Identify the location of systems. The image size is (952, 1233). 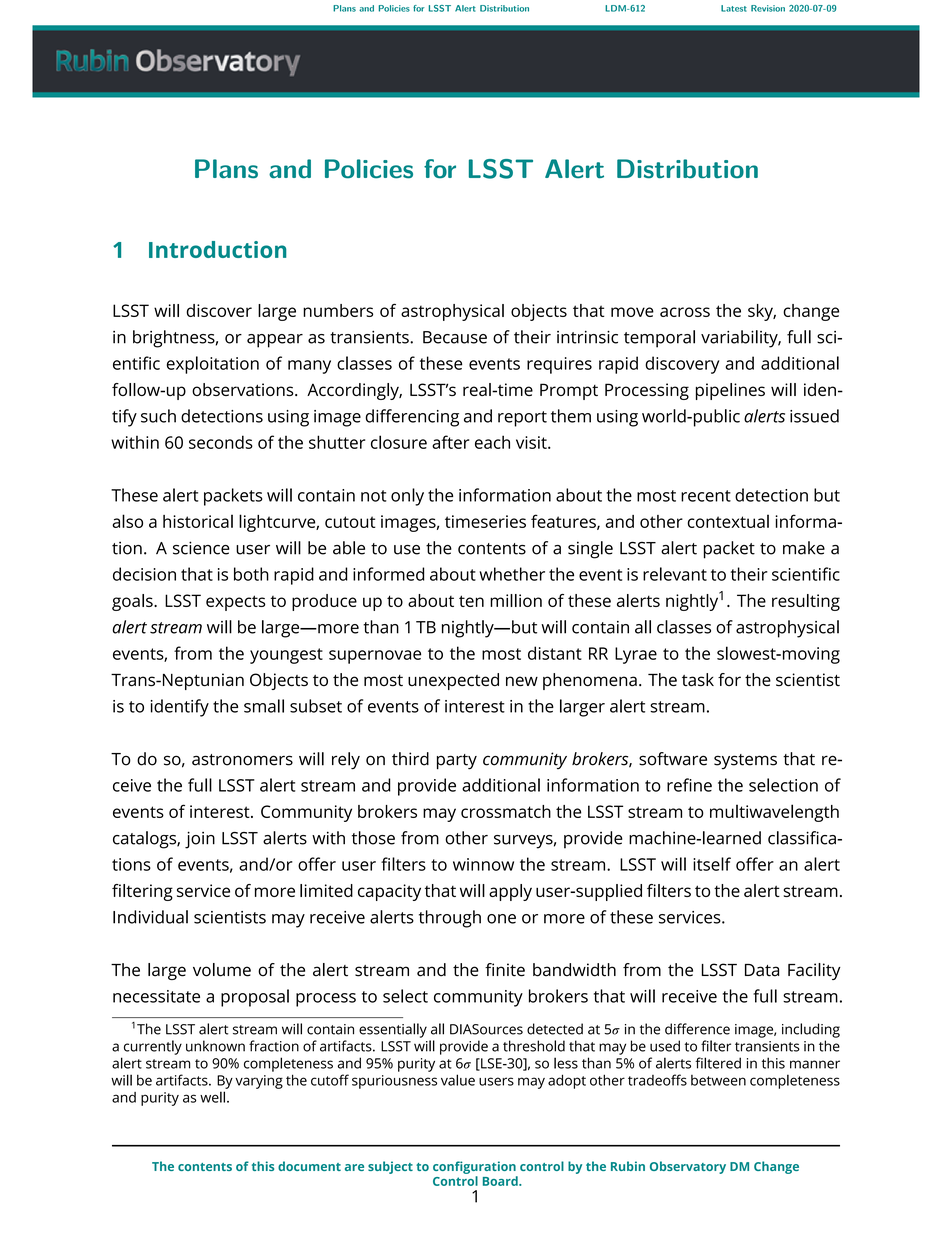
(745, 761).
